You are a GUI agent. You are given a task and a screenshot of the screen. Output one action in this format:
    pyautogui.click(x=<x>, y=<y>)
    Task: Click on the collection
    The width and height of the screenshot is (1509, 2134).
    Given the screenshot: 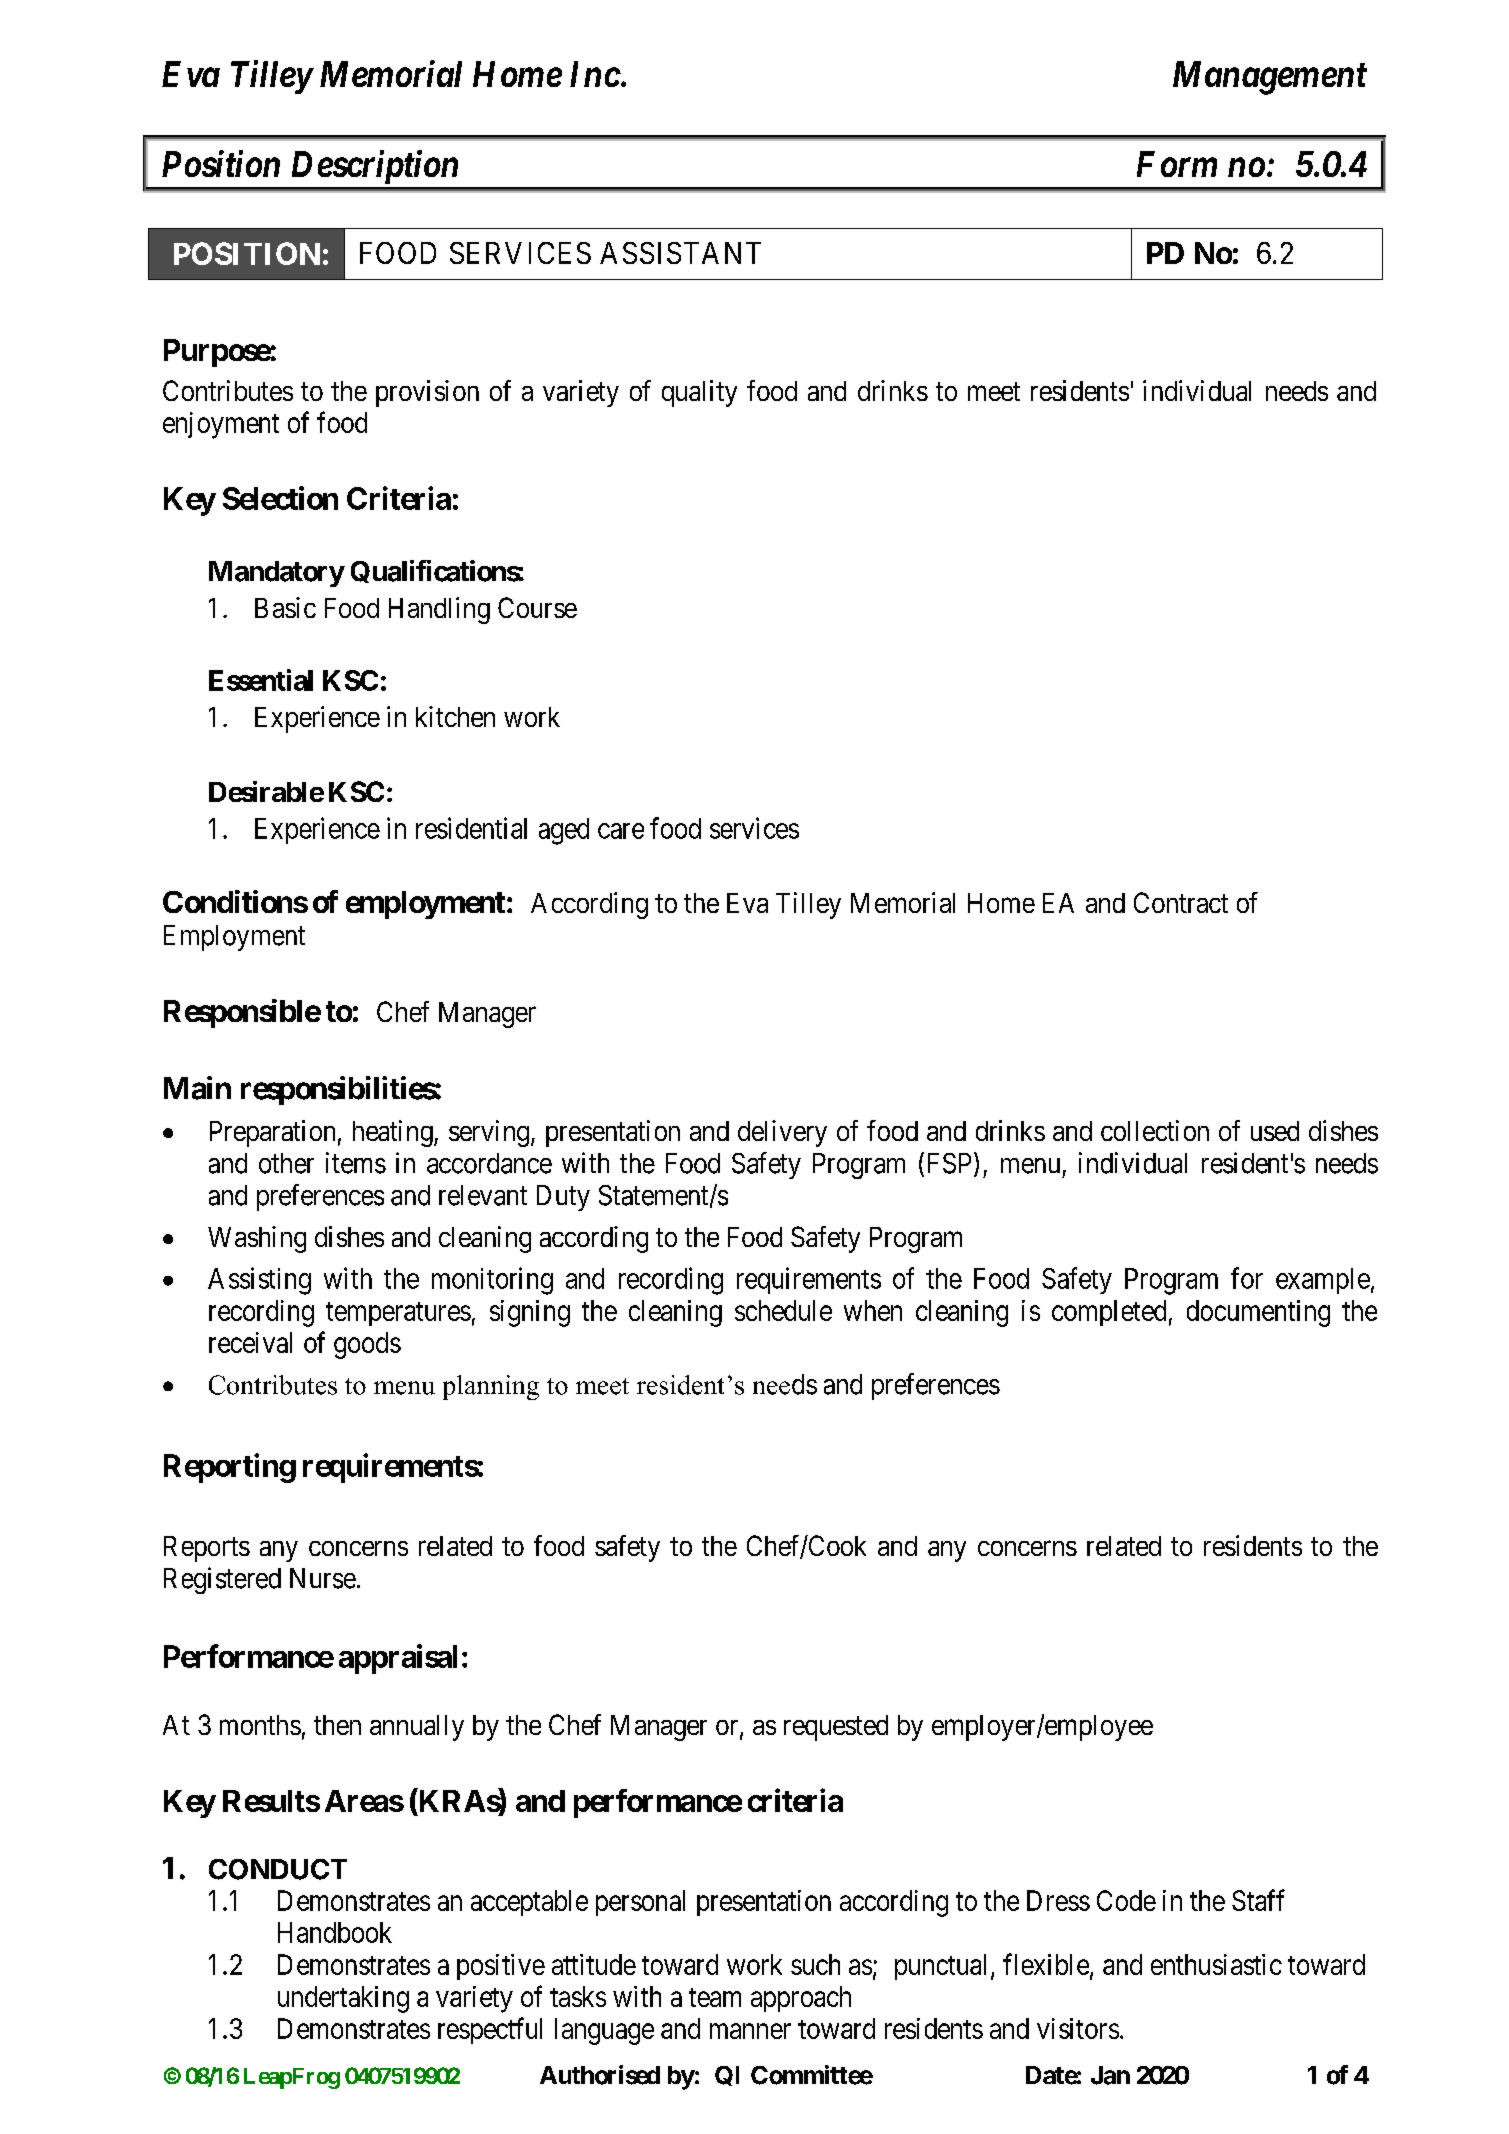 What is the action you would take?
    pyautogui.click(x=1155, y=1130)
